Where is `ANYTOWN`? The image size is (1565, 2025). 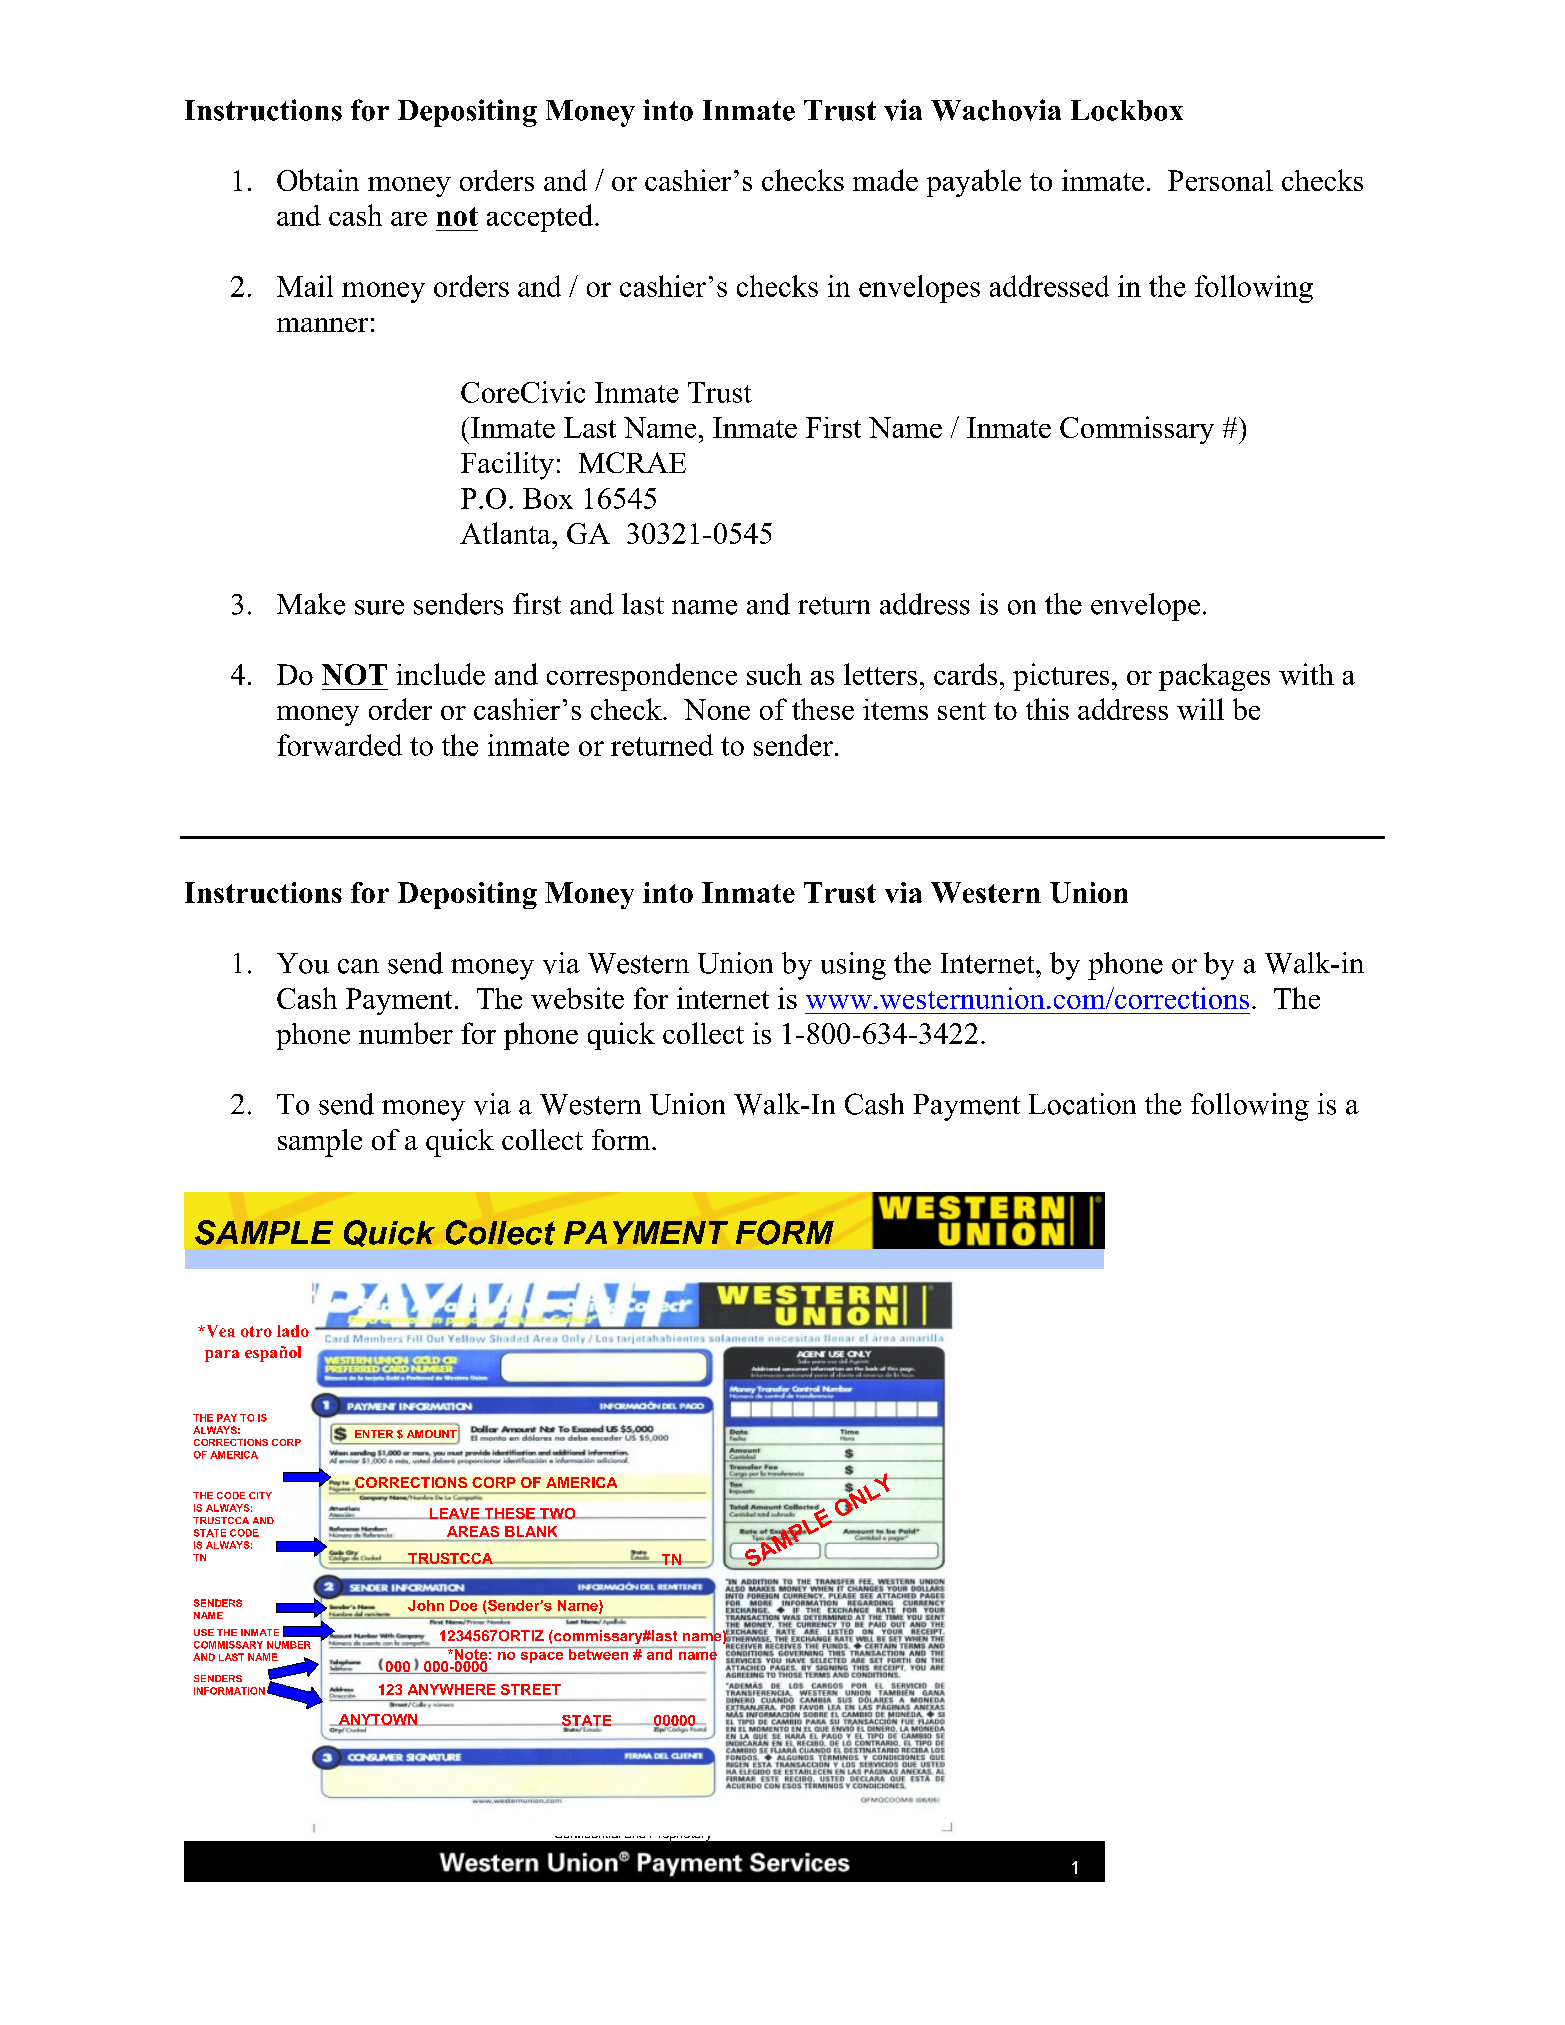
ANYTOWN is located at coordinates (378, 1720).
